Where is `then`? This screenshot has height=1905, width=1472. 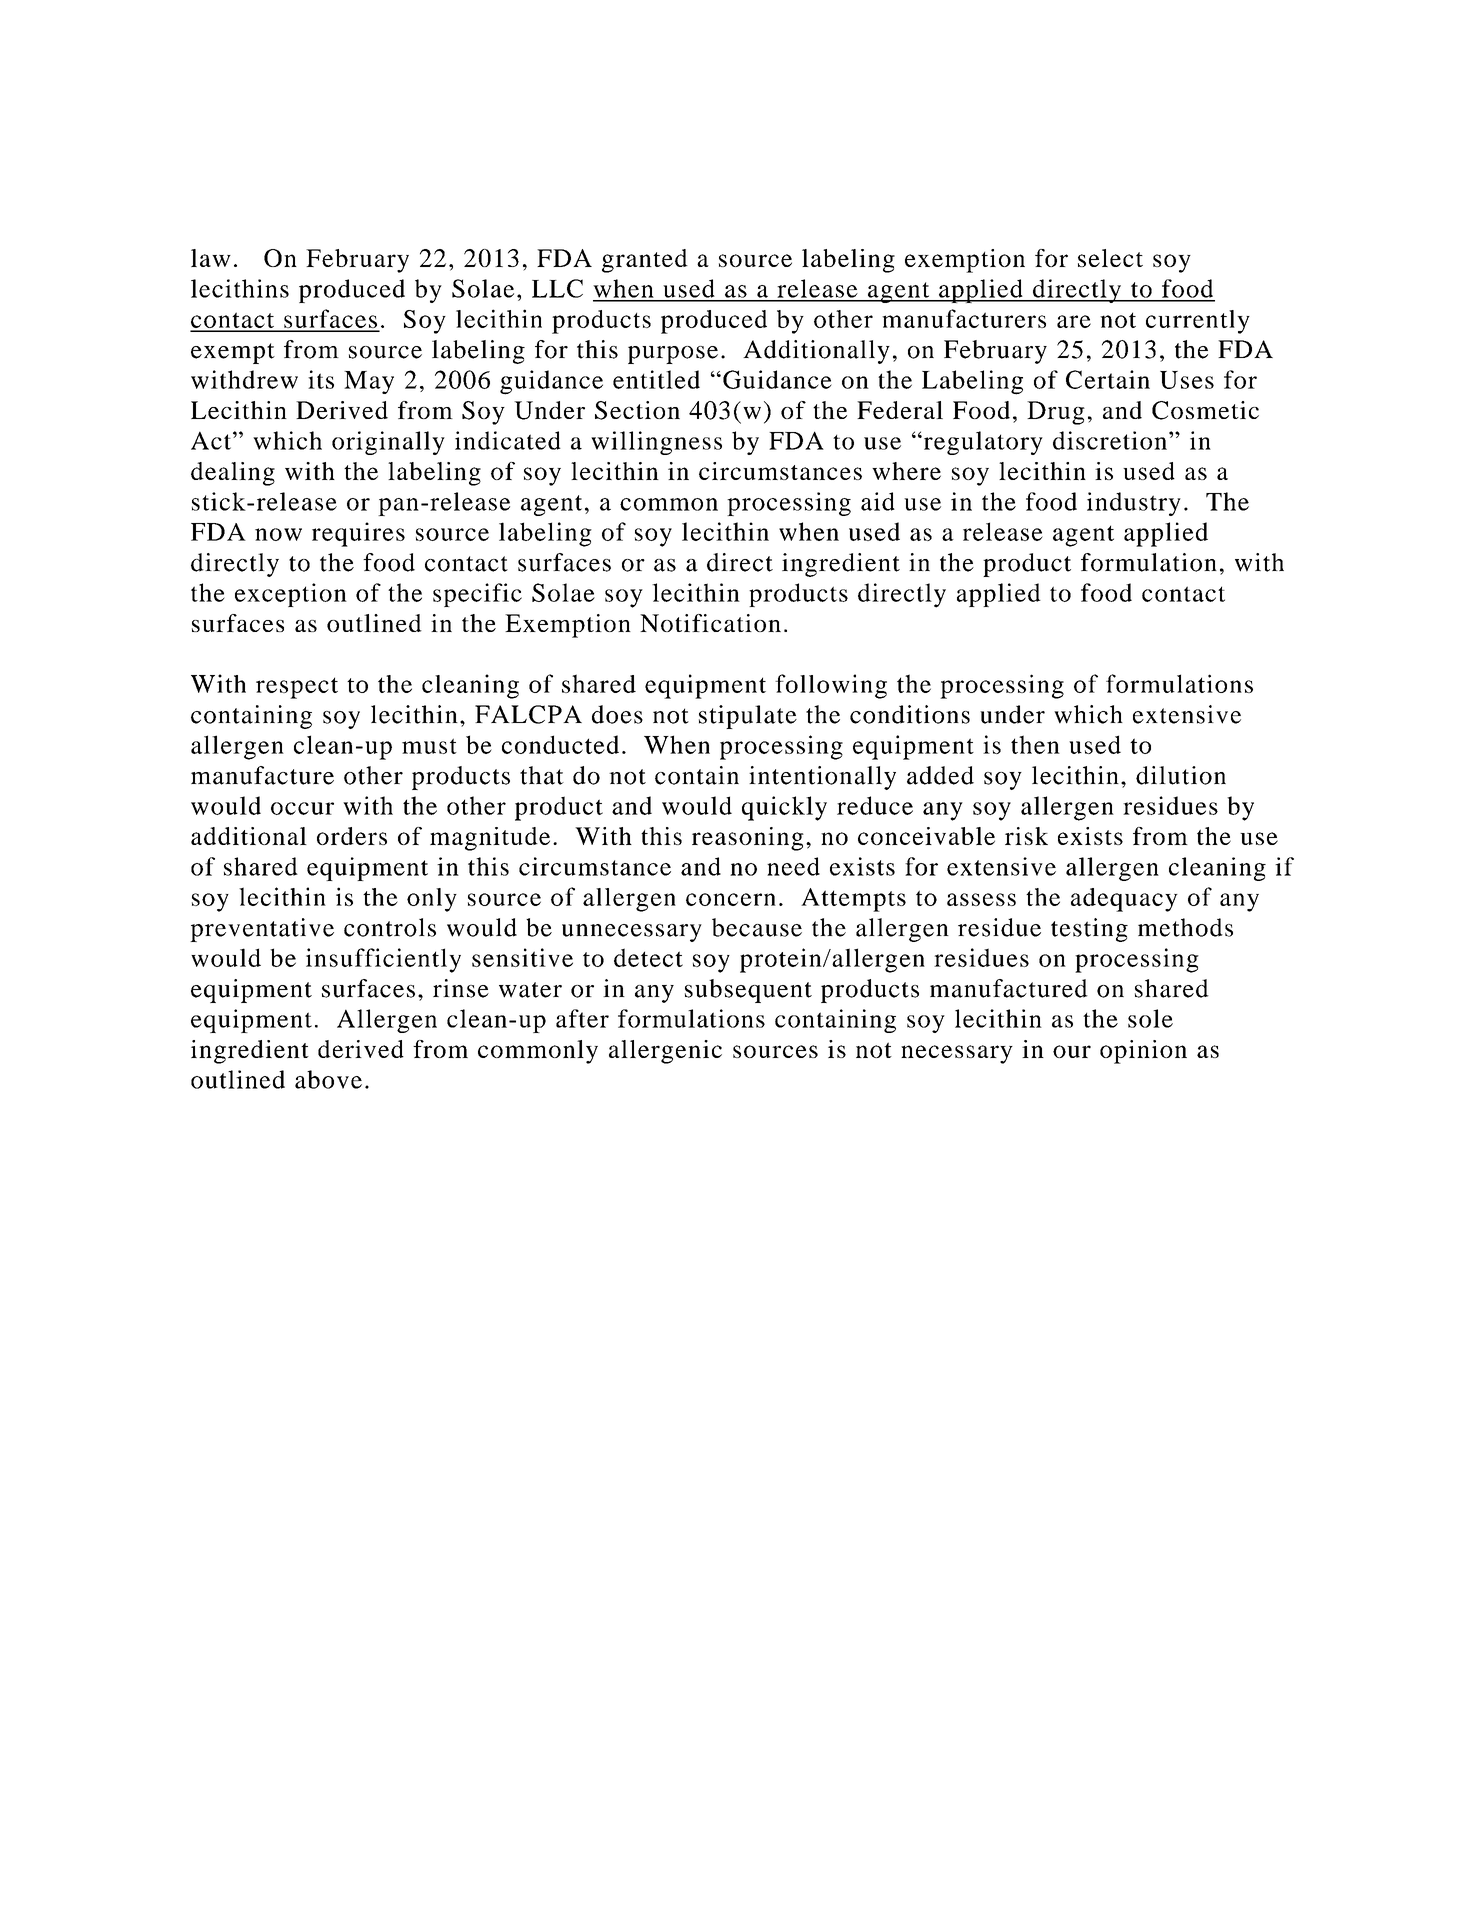 then is located at coordinates (1035, 744).
